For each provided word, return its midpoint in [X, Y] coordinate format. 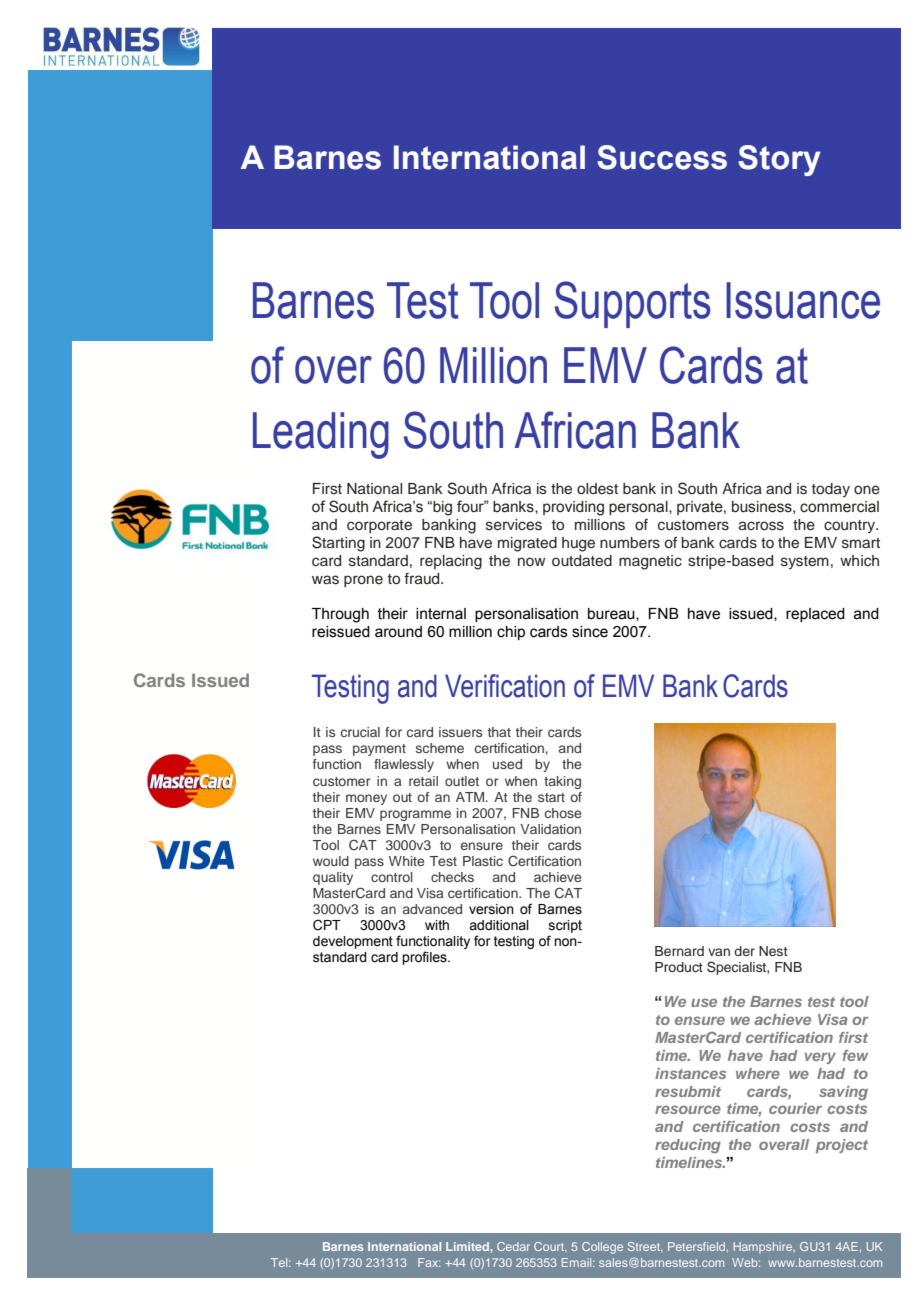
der [744, 951]
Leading [321, 435]
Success [662, 157]
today [831, 490]
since [590, 632]
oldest [597, 489]
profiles [425, 958]
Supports [633, 304]
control [392, 877]
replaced [815, 615]
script [565, 926]
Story [779, 160]
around [398, 632]
